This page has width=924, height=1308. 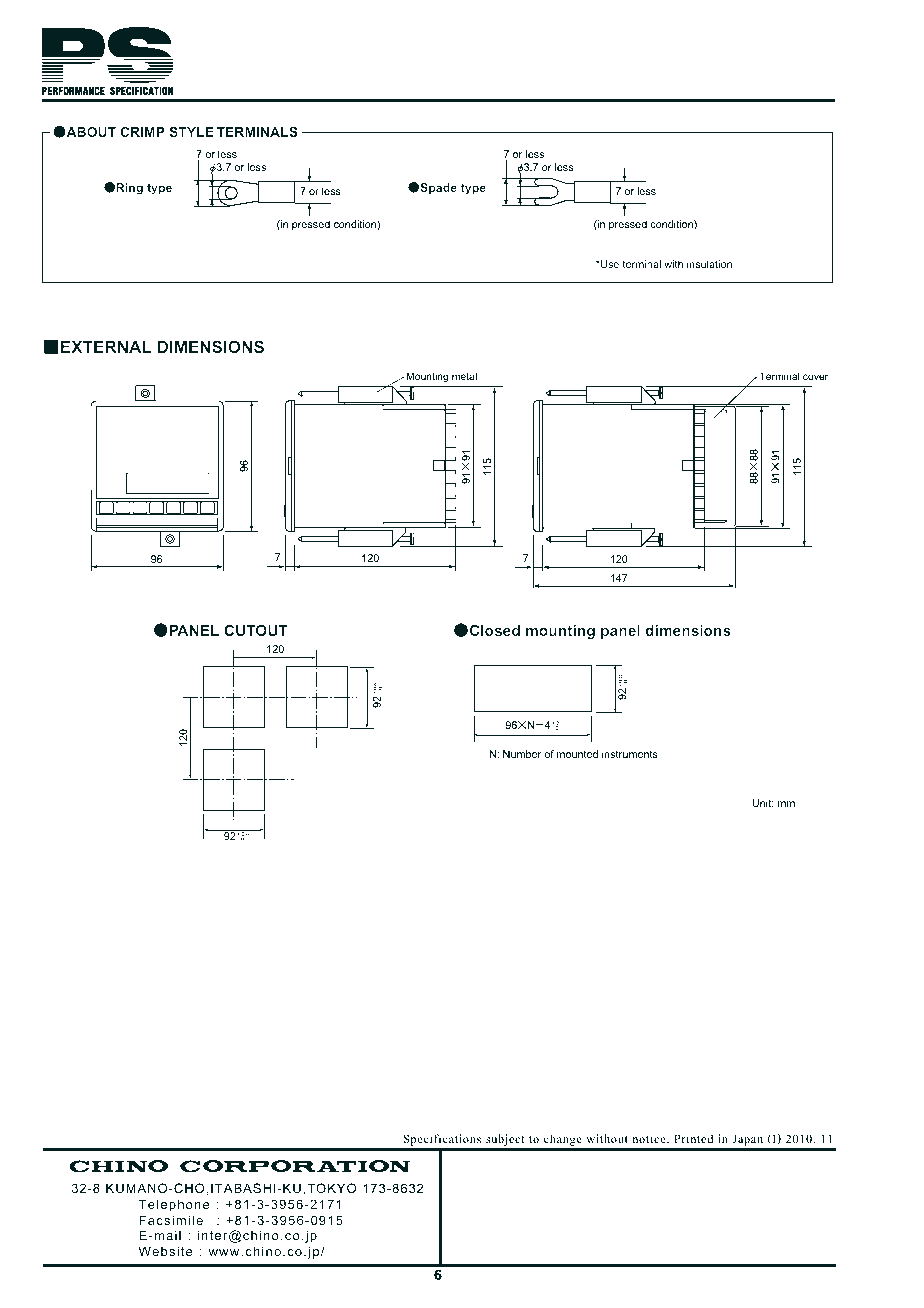 What do you see at coordinates (192, 132) in the page?
I see `STYLE` at bounding box center [192, 132].
